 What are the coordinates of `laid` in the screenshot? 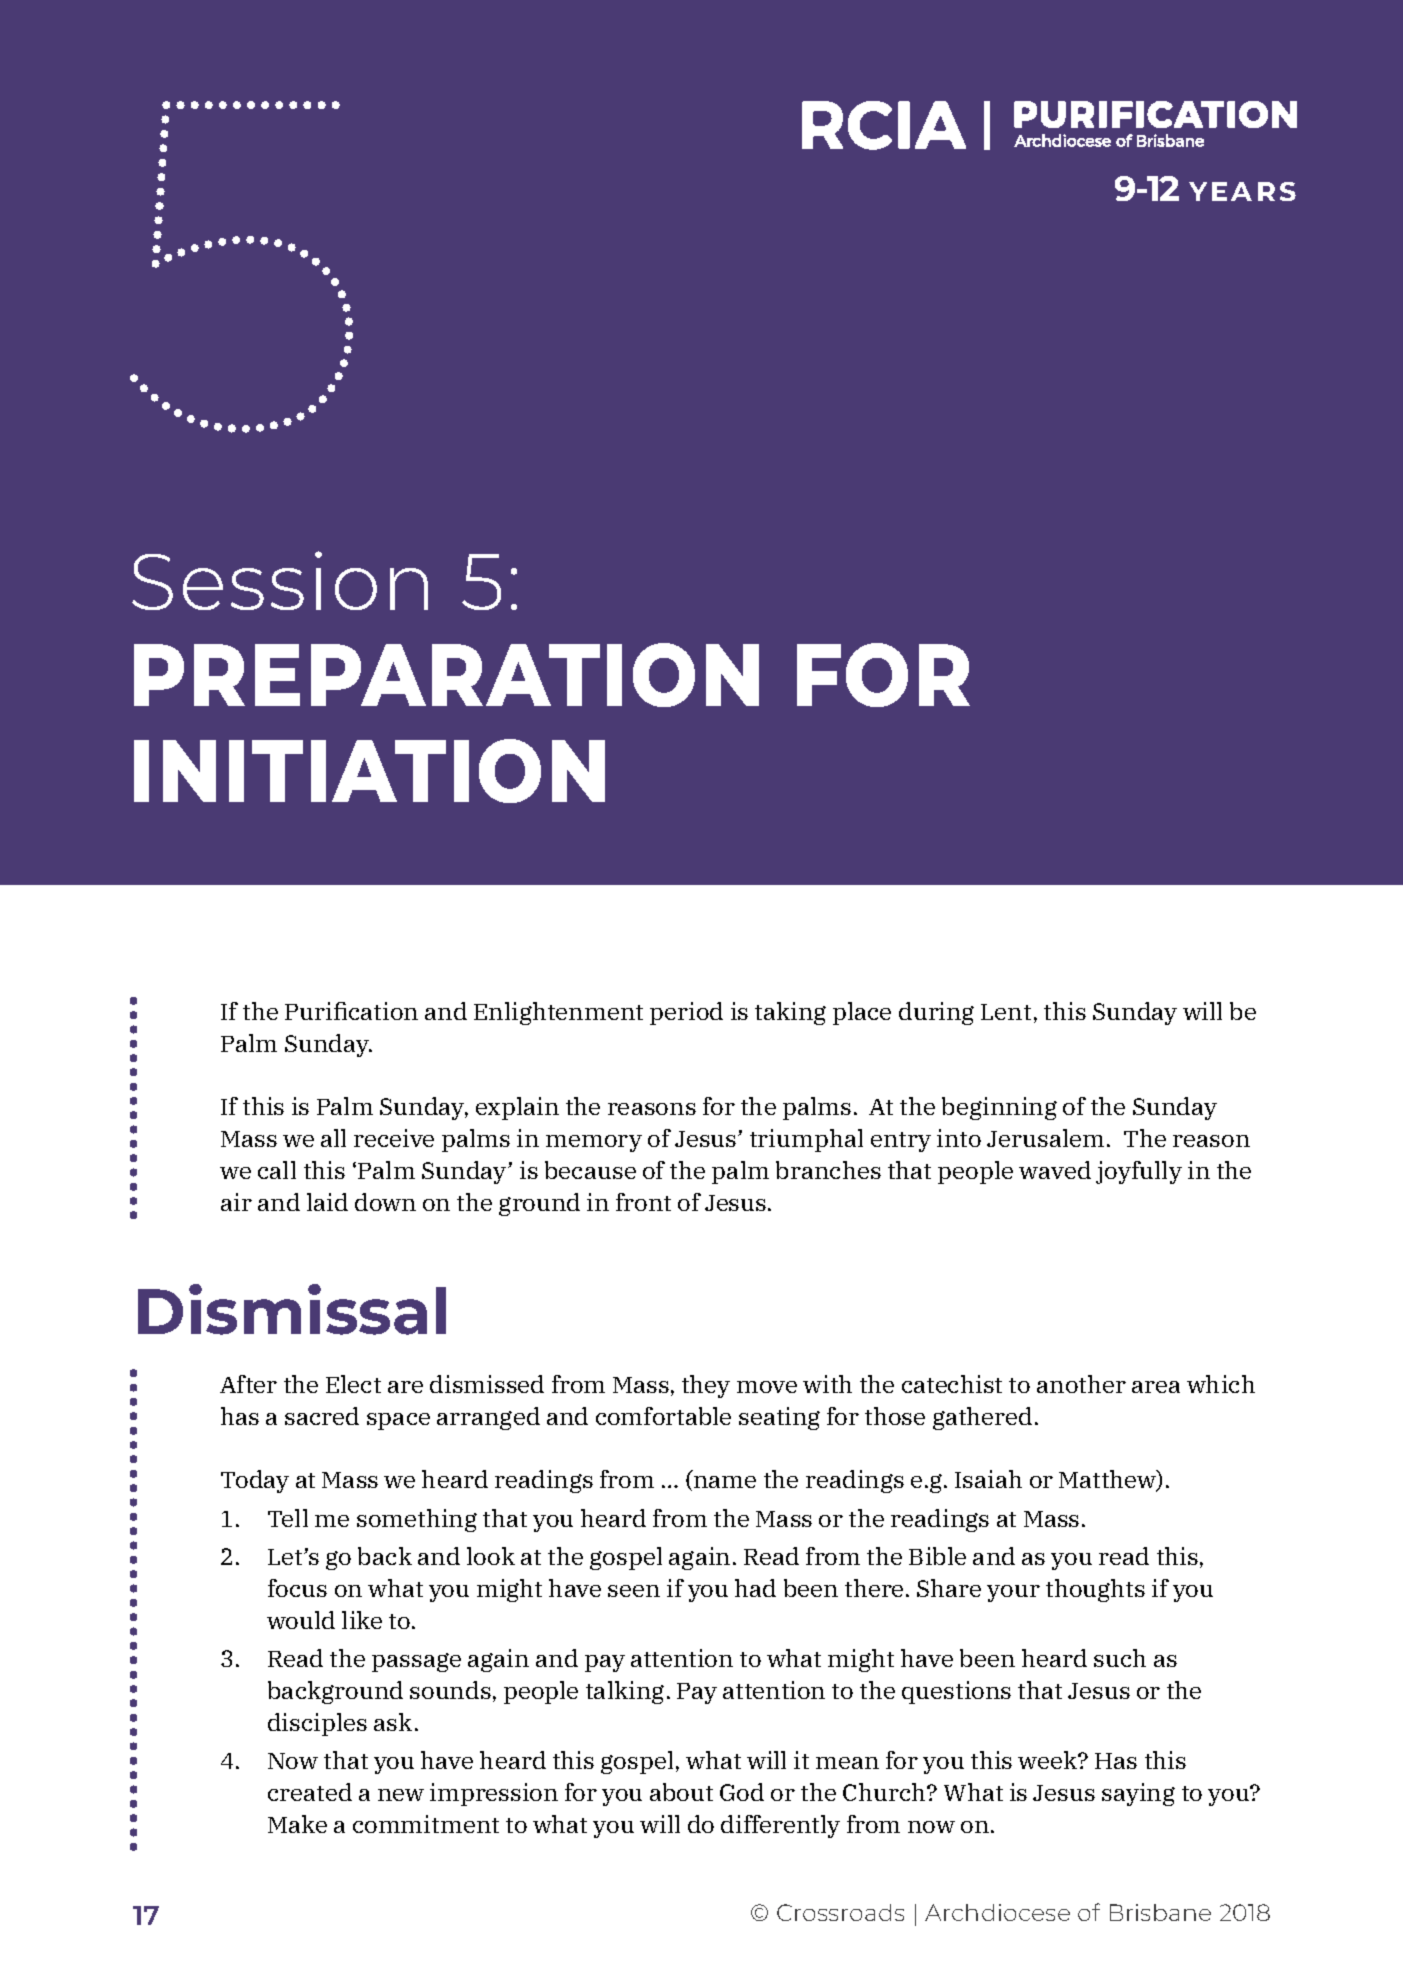 It's located at (327, 1202).
